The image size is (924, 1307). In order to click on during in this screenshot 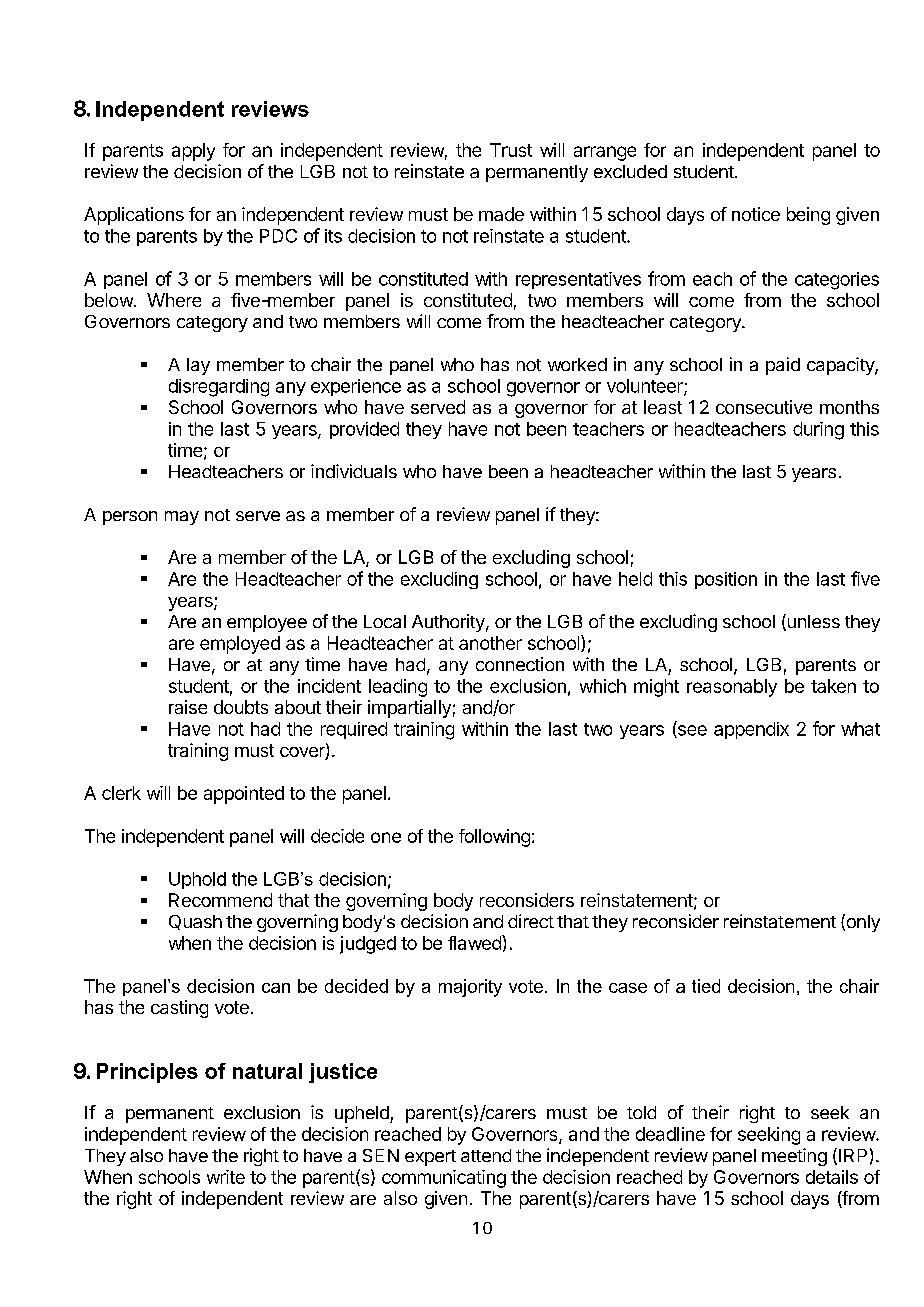, I will do `click(818, 431)`.
